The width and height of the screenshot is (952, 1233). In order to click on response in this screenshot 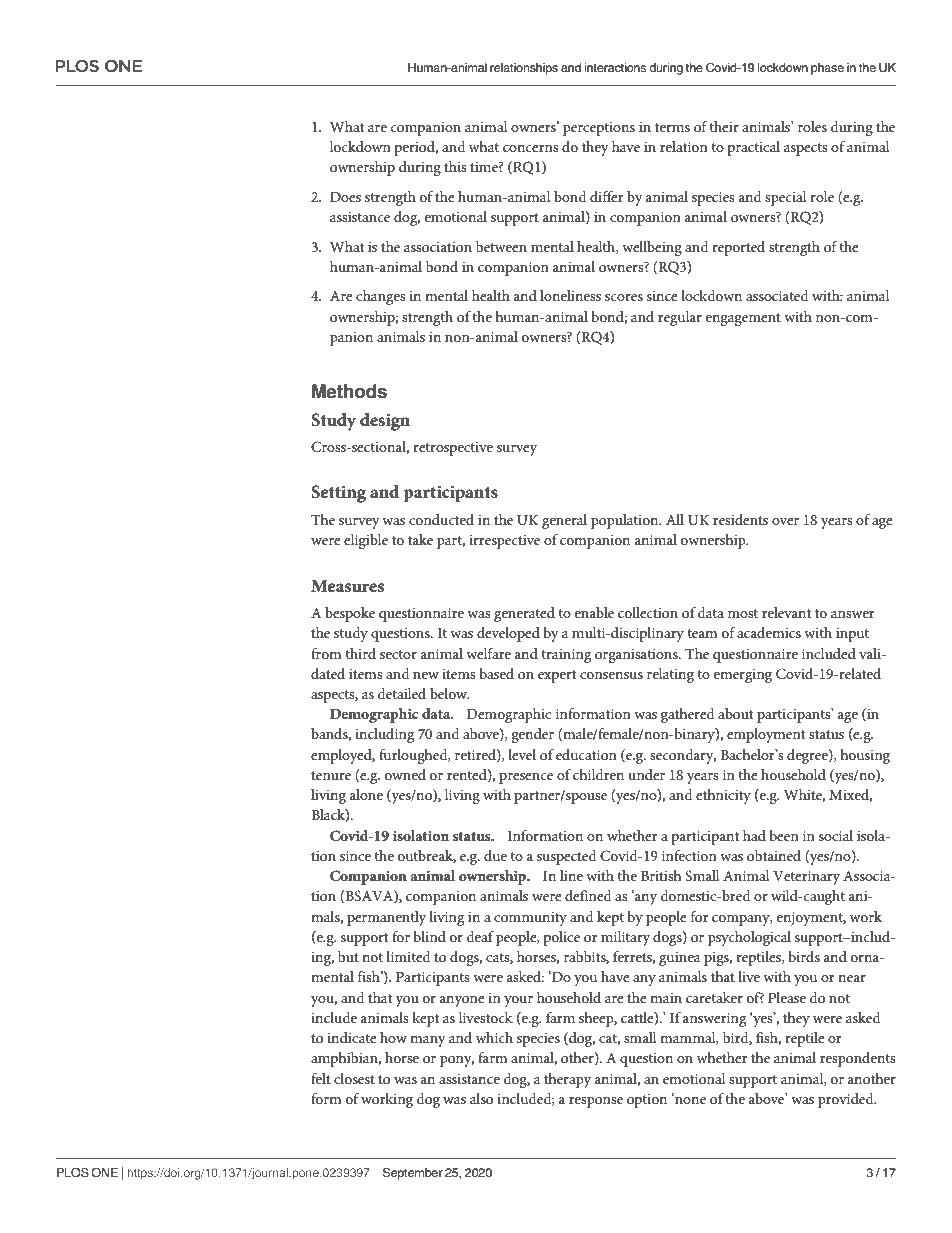, I will do `click(596, 1102)`.
